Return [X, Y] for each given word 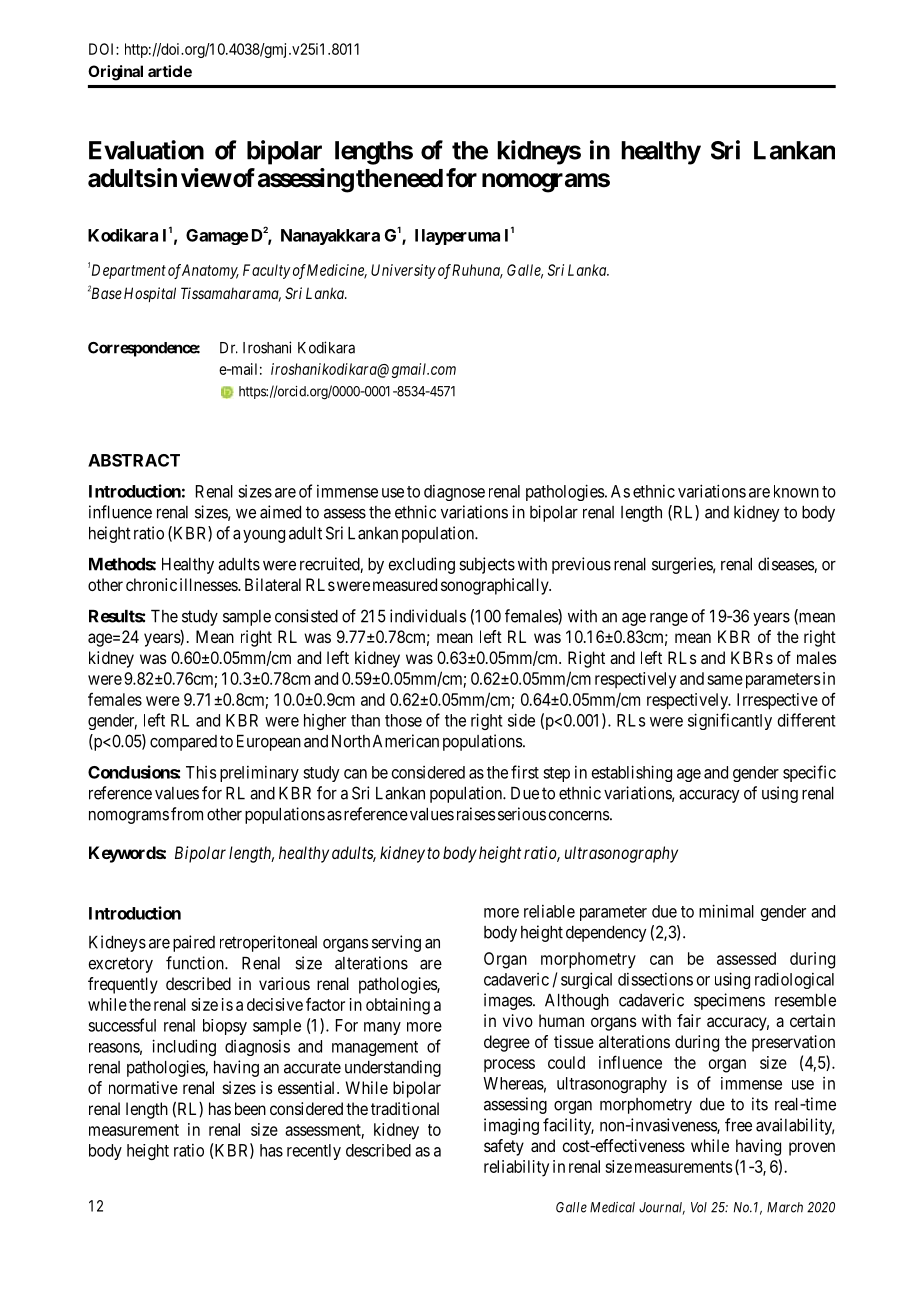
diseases [786, 565]
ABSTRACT [134, 460]
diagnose [454, 493]
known [796, 491]
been [250, 1108]
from [187, 814]
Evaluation [146, 150]
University [403, 271]
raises [476, 814]
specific [809, 773]
